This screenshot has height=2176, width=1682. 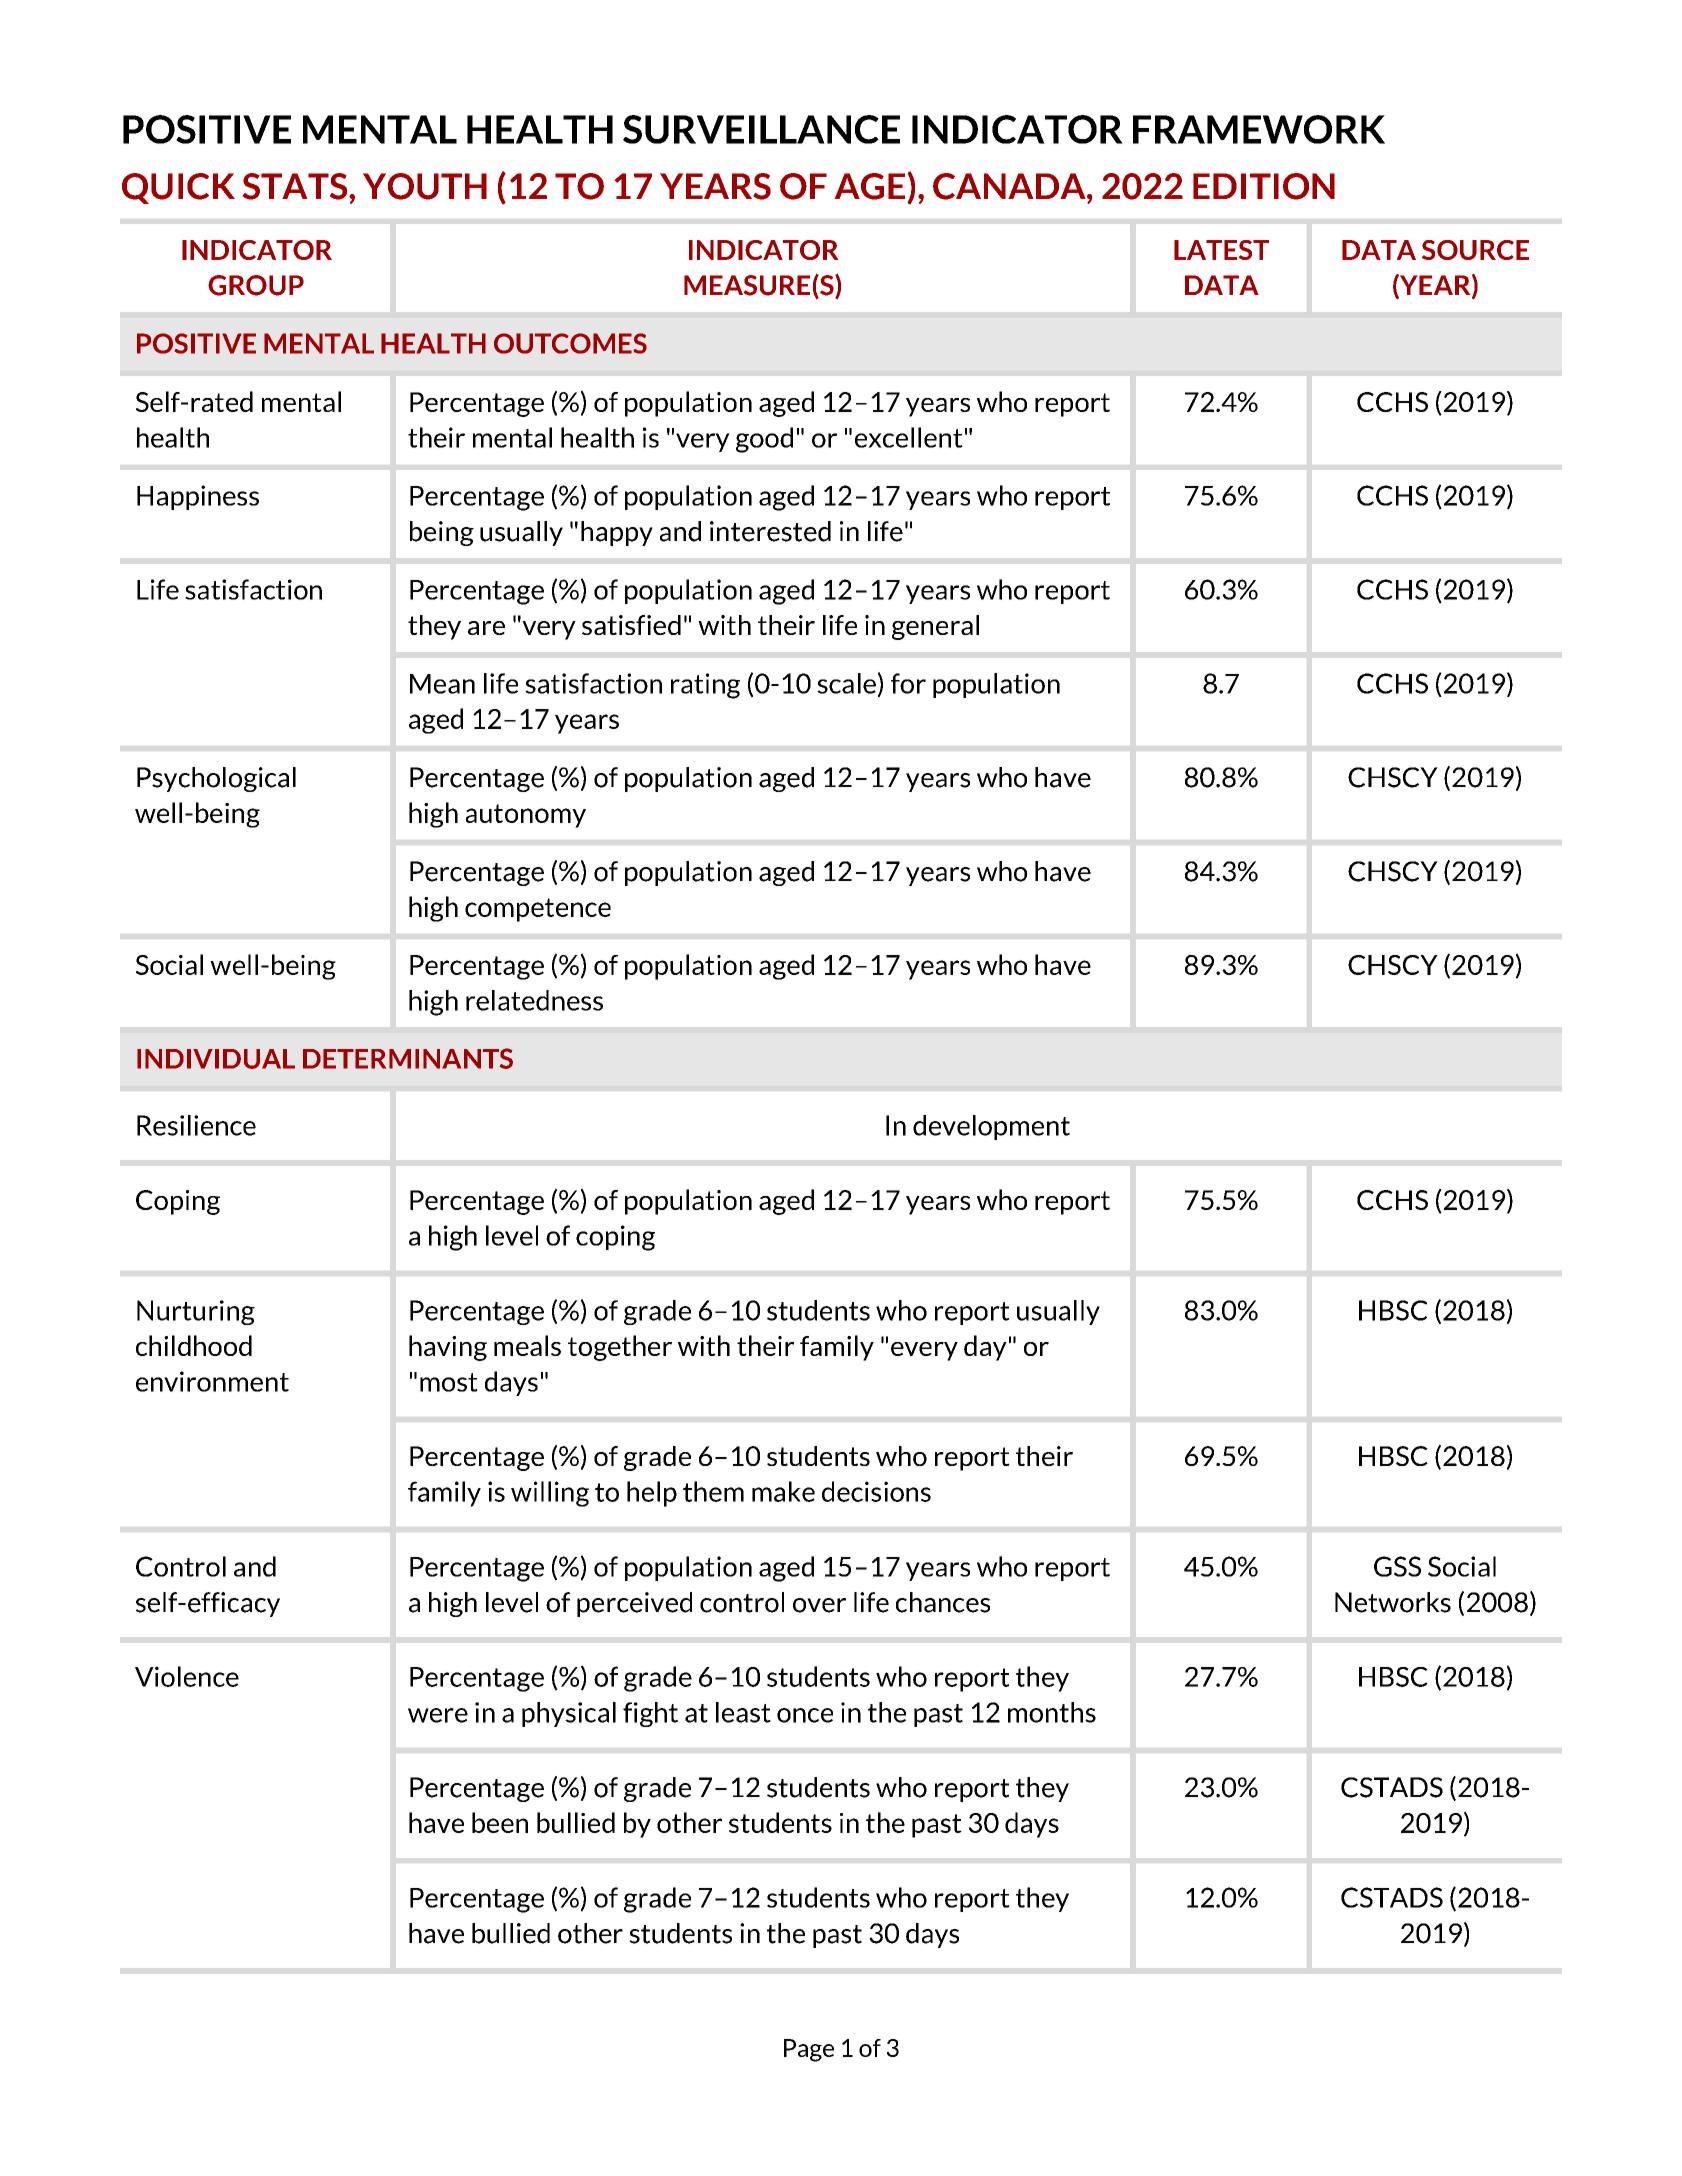 I want to click on most, so click(x=449, y=1382).
